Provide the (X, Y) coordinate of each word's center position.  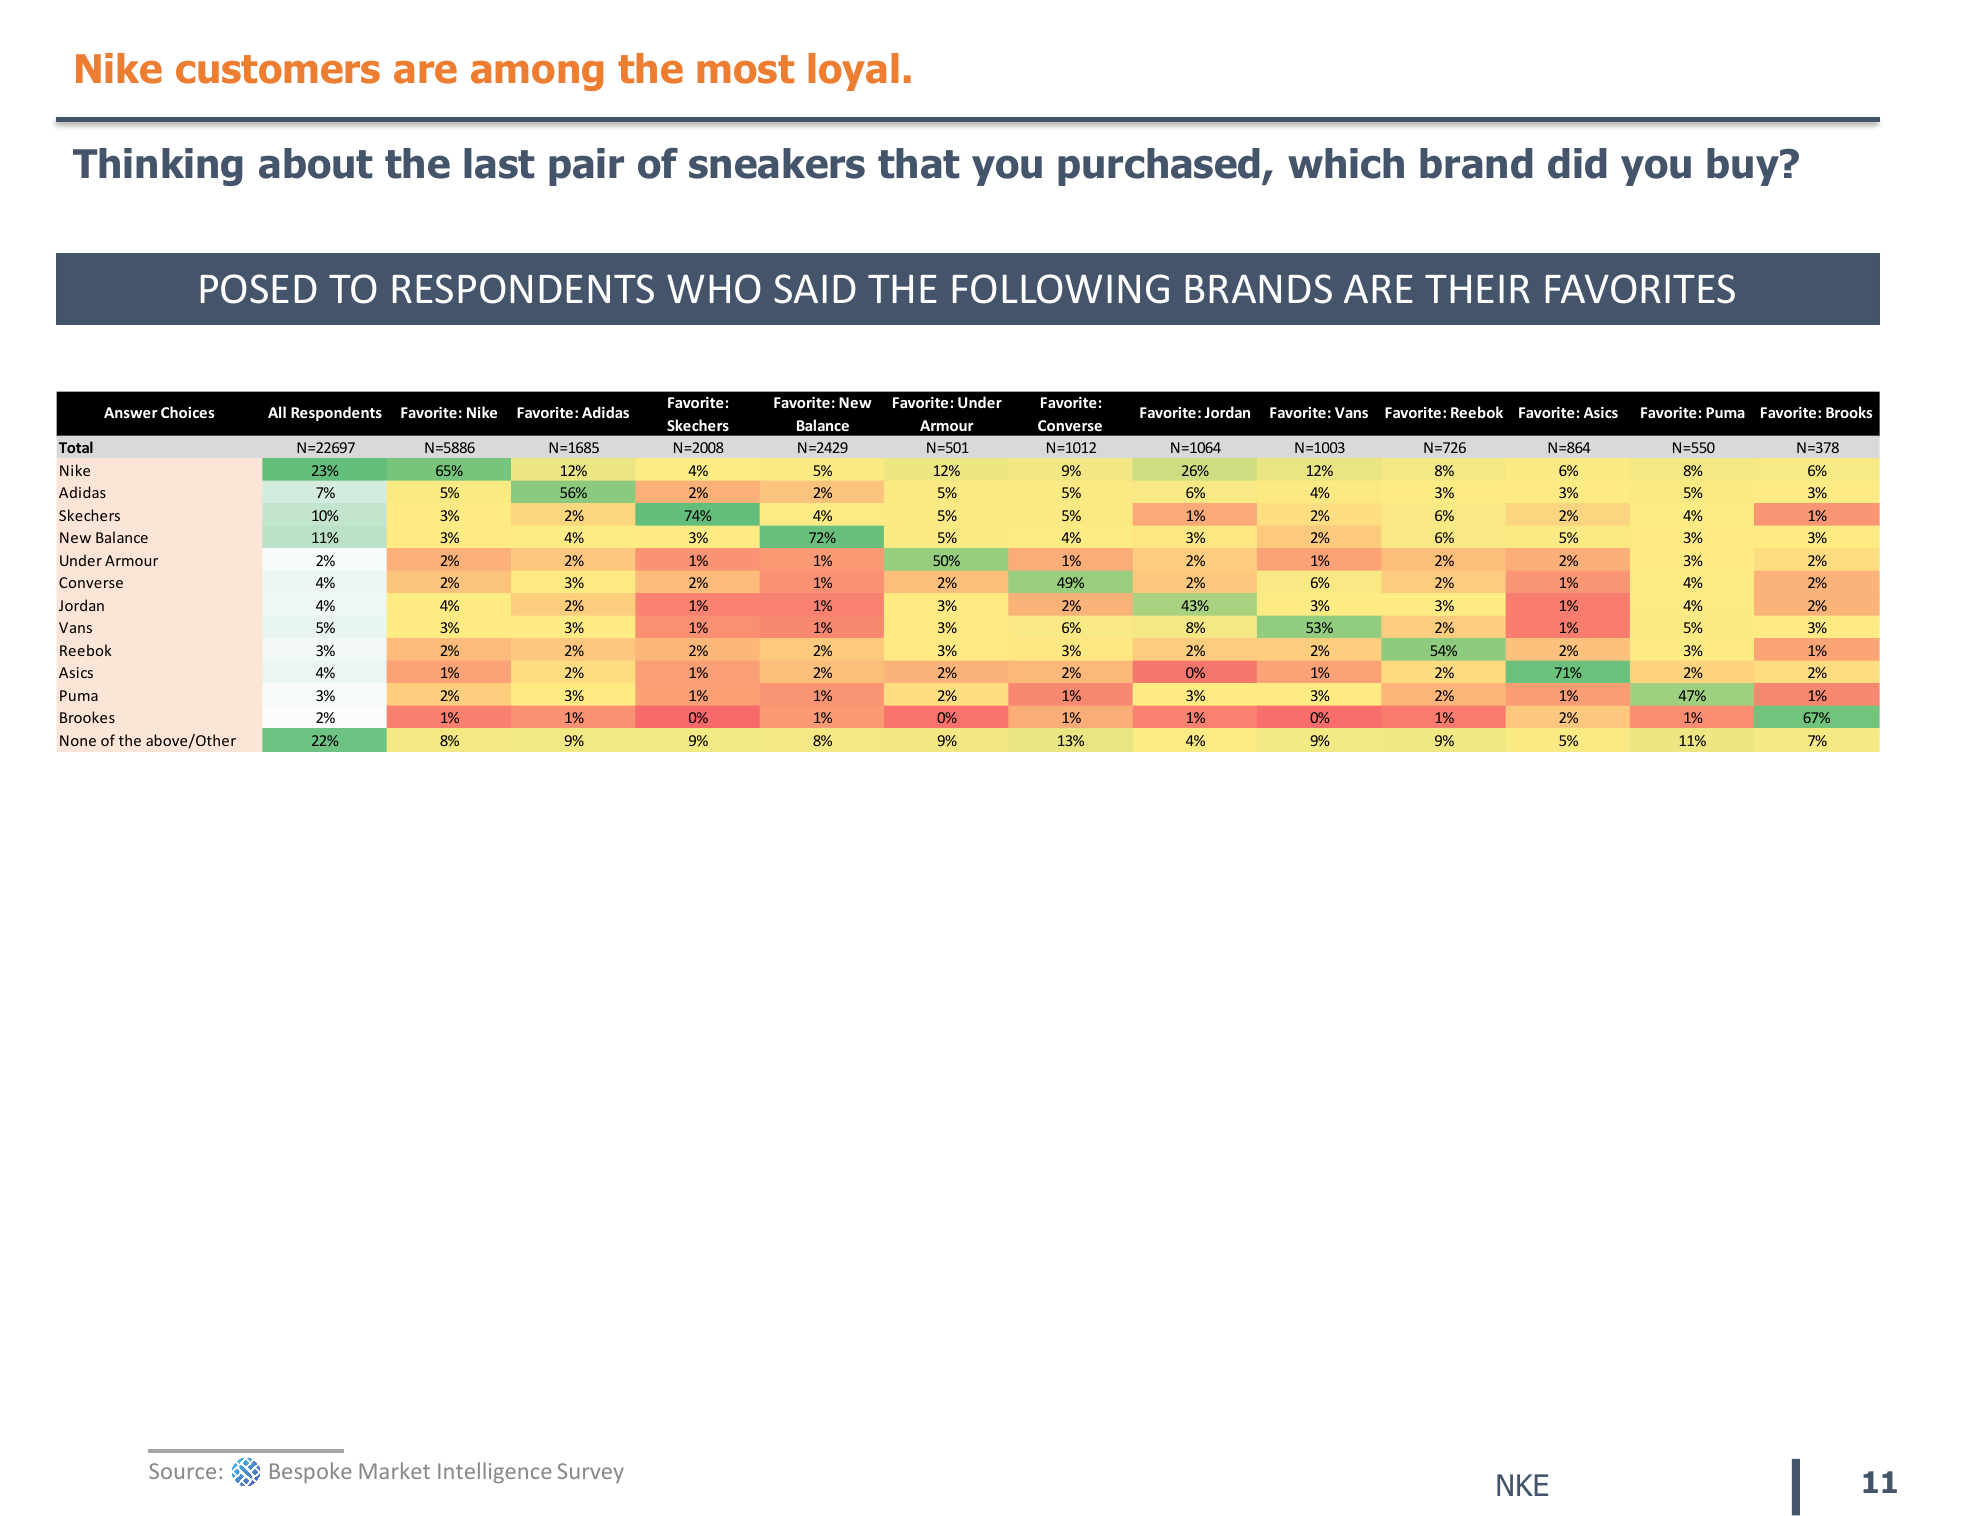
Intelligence (494, 1472)
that (918, 163)
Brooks (1849, 412)
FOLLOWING (1061, 289)
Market (394, 1470)
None (78, 740)
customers (278, 69)
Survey (591, 1473)
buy (1744, 167)
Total (76, 447)
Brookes (87, 717)
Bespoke (310, 1472)
